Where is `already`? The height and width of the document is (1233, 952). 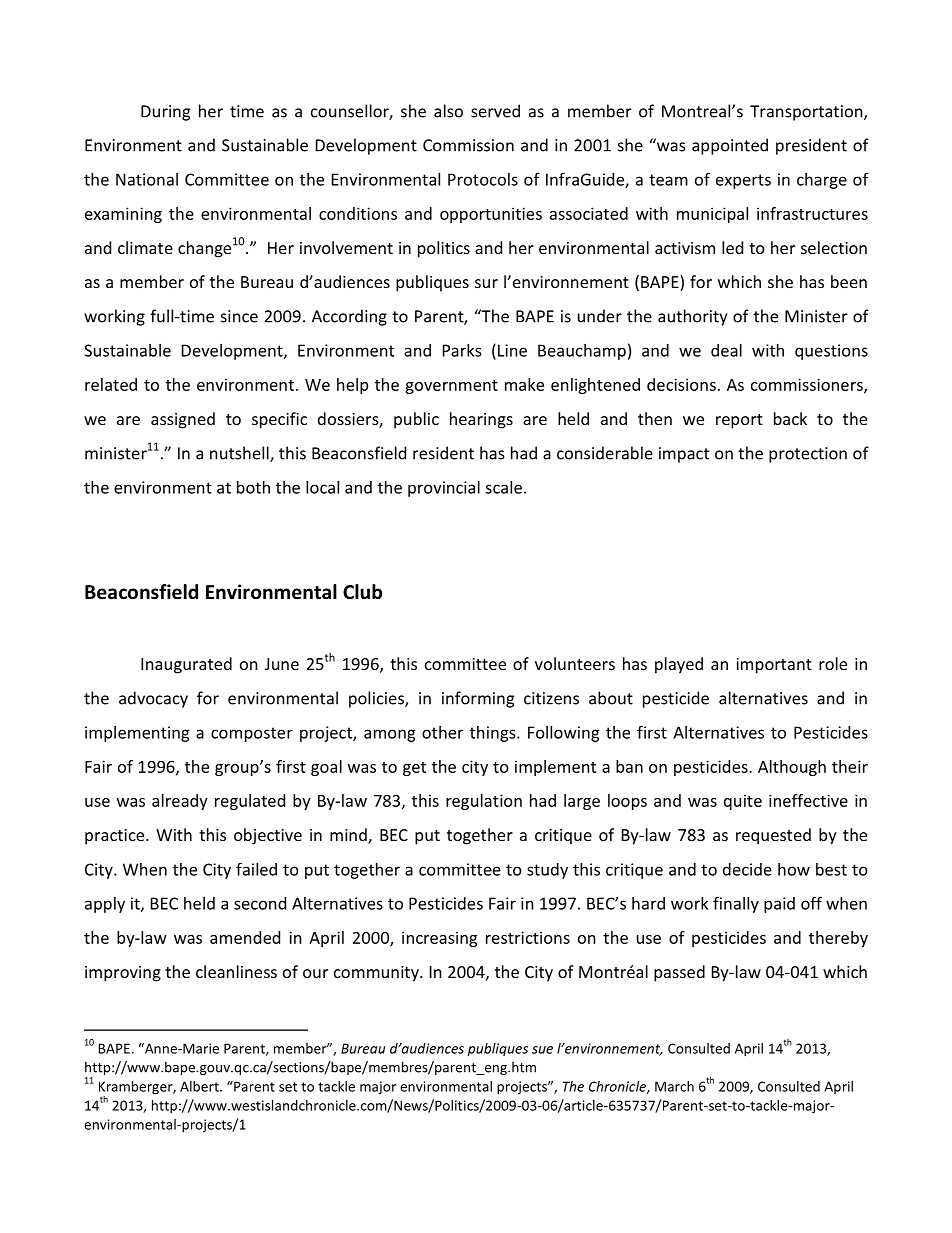
already is located at coordinates (180, 802).
